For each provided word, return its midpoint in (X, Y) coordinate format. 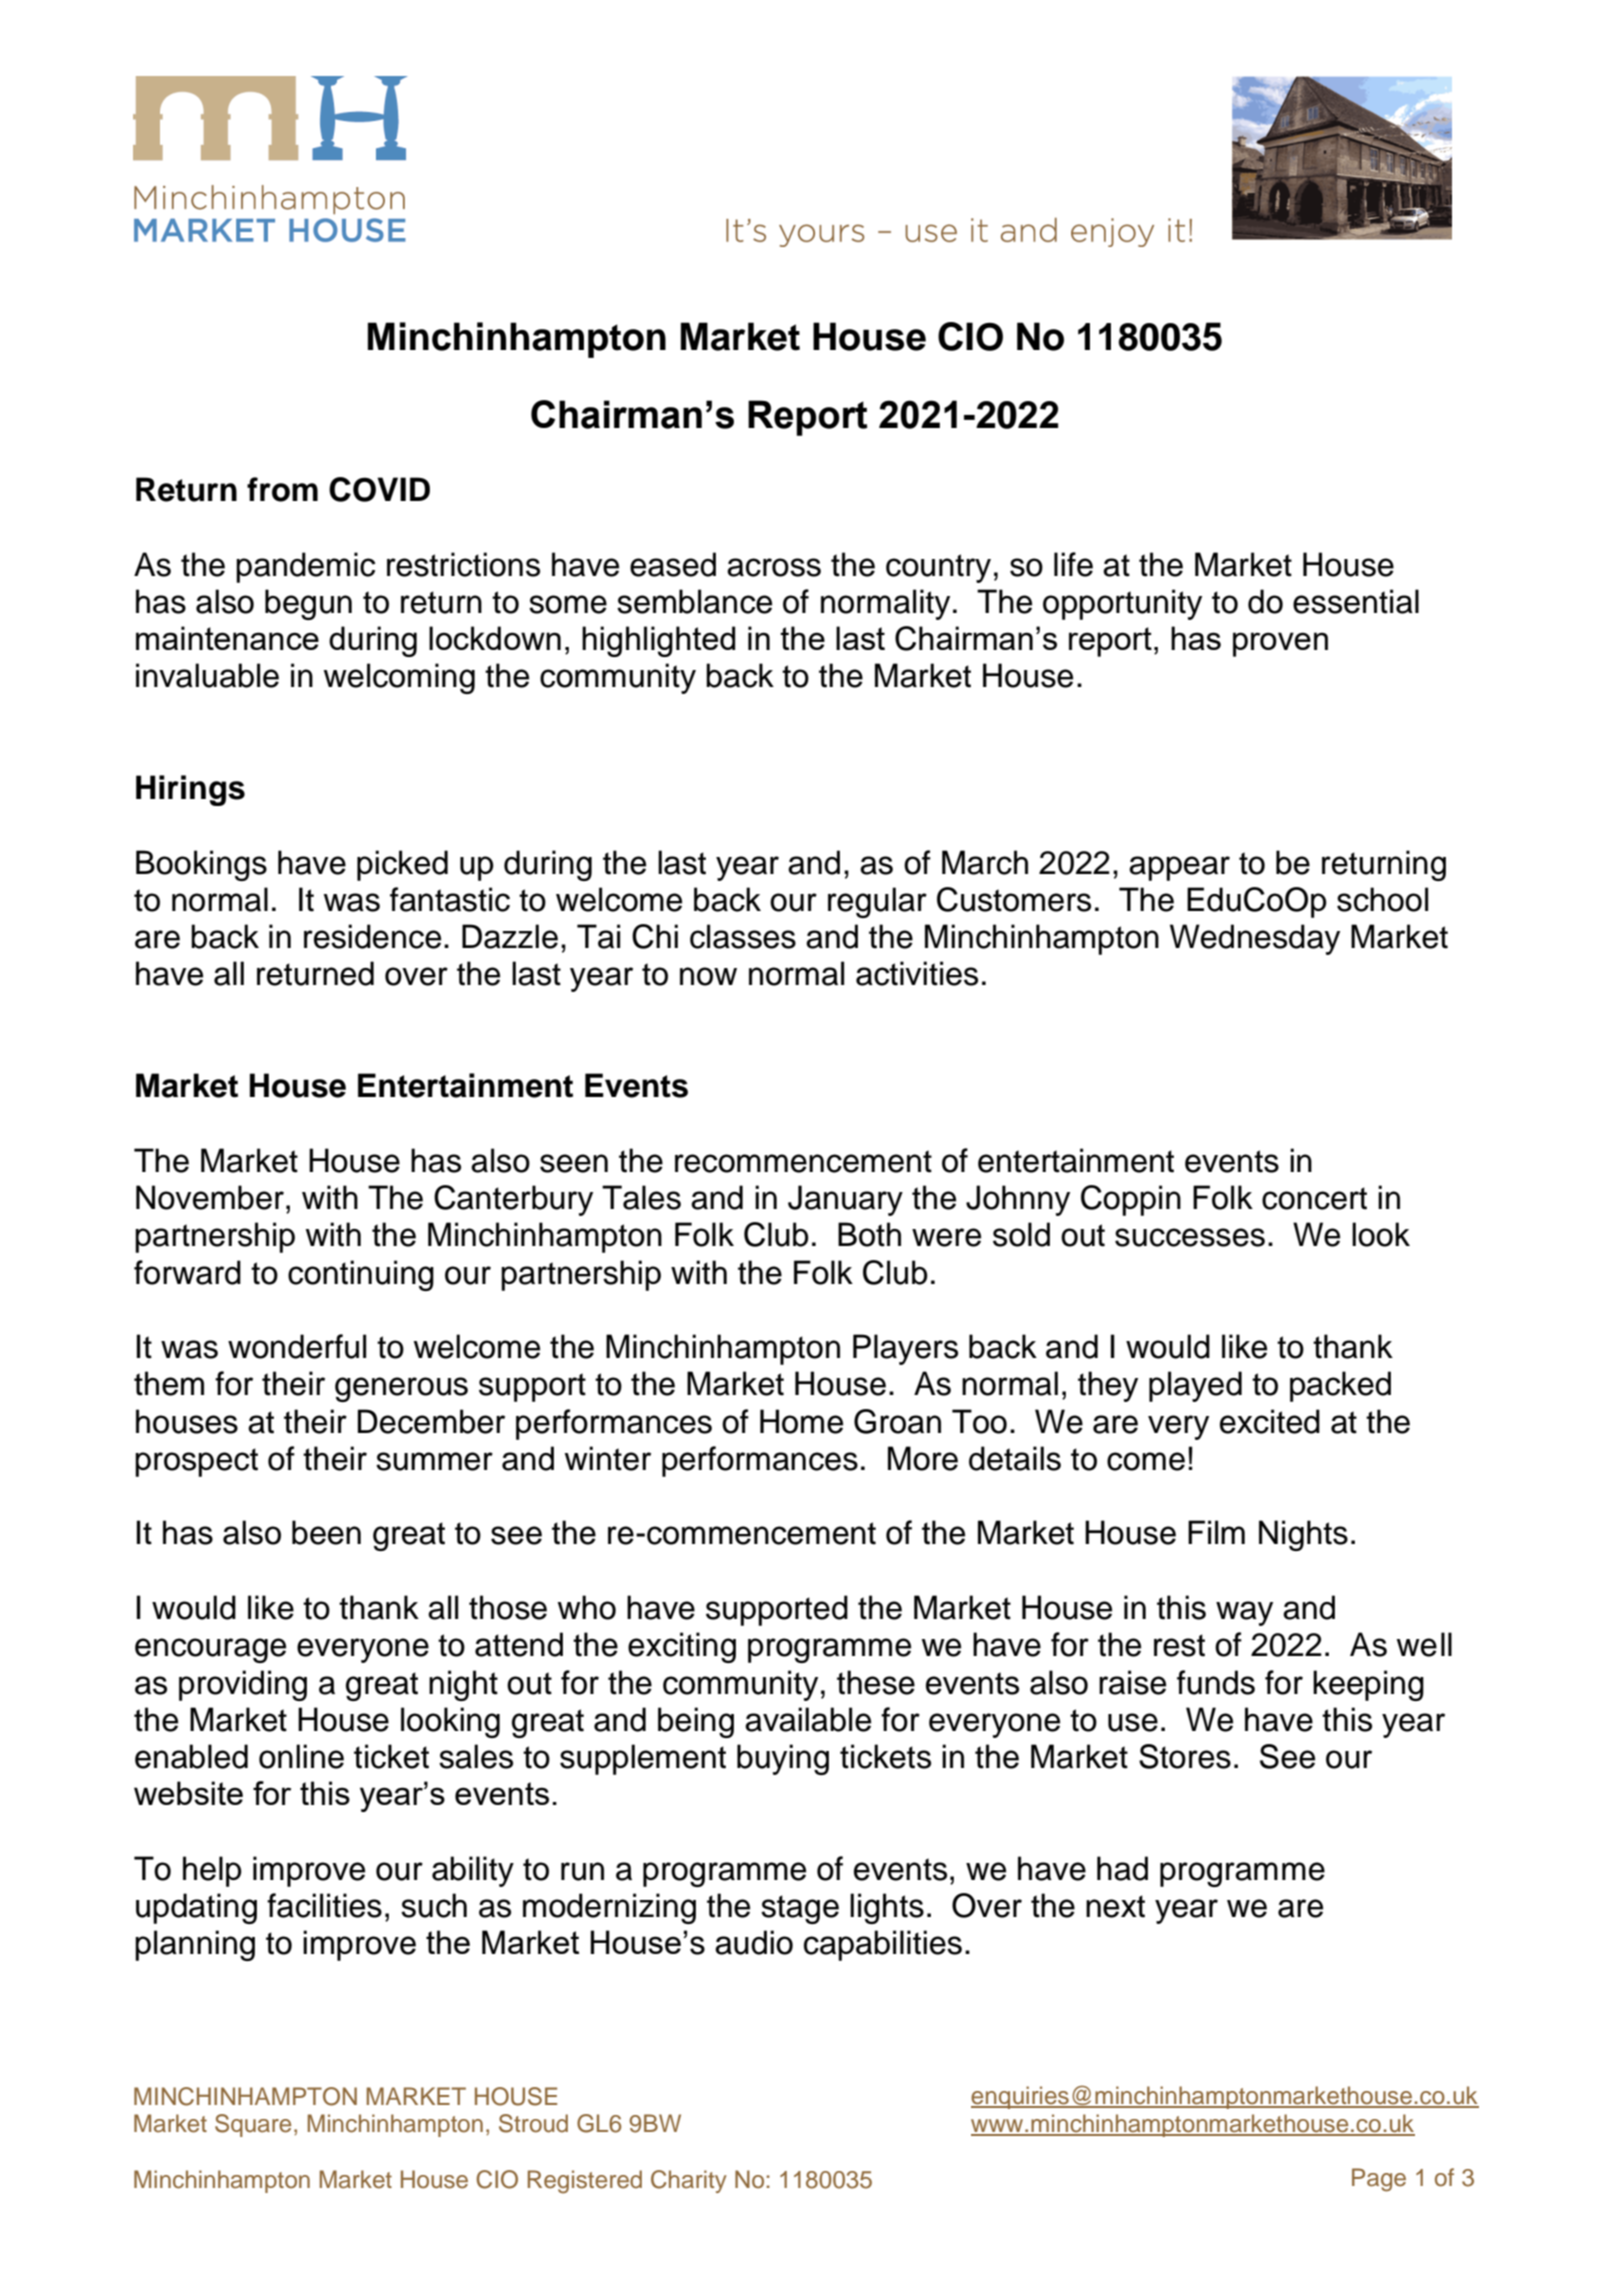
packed (1340, 1386)
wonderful (297, 1346)
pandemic (305, 567)
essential (1356, 601)
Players (905, 1349)
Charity (689, 2181)
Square (253, 2125)
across (774, 567)
